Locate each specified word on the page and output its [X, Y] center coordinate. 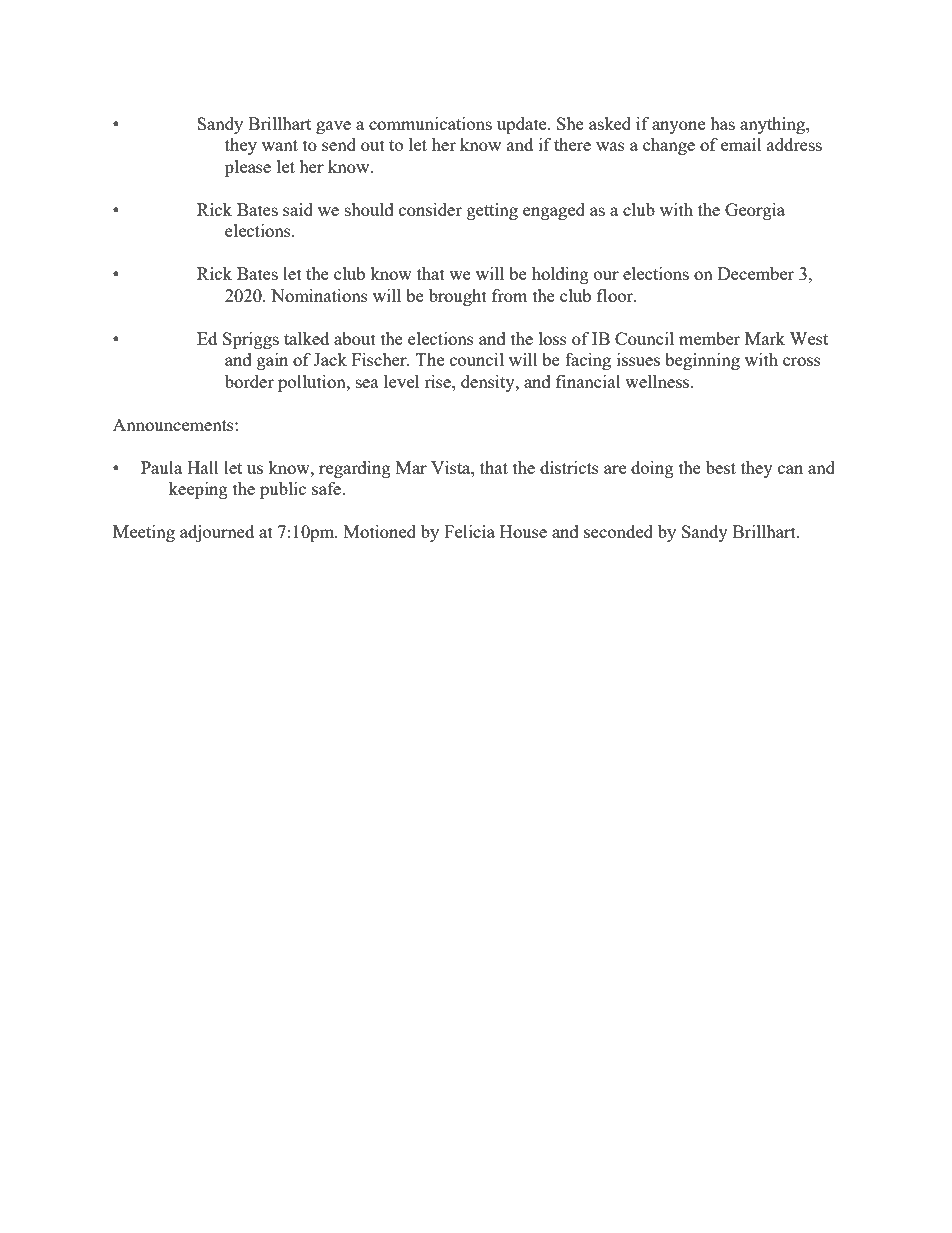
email [741, 144]
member [709, 338]
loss [553, 338]
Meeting [144, 533]
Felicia [469, 531]
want [280, 145]
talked [306, 338]
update [523, 125]
